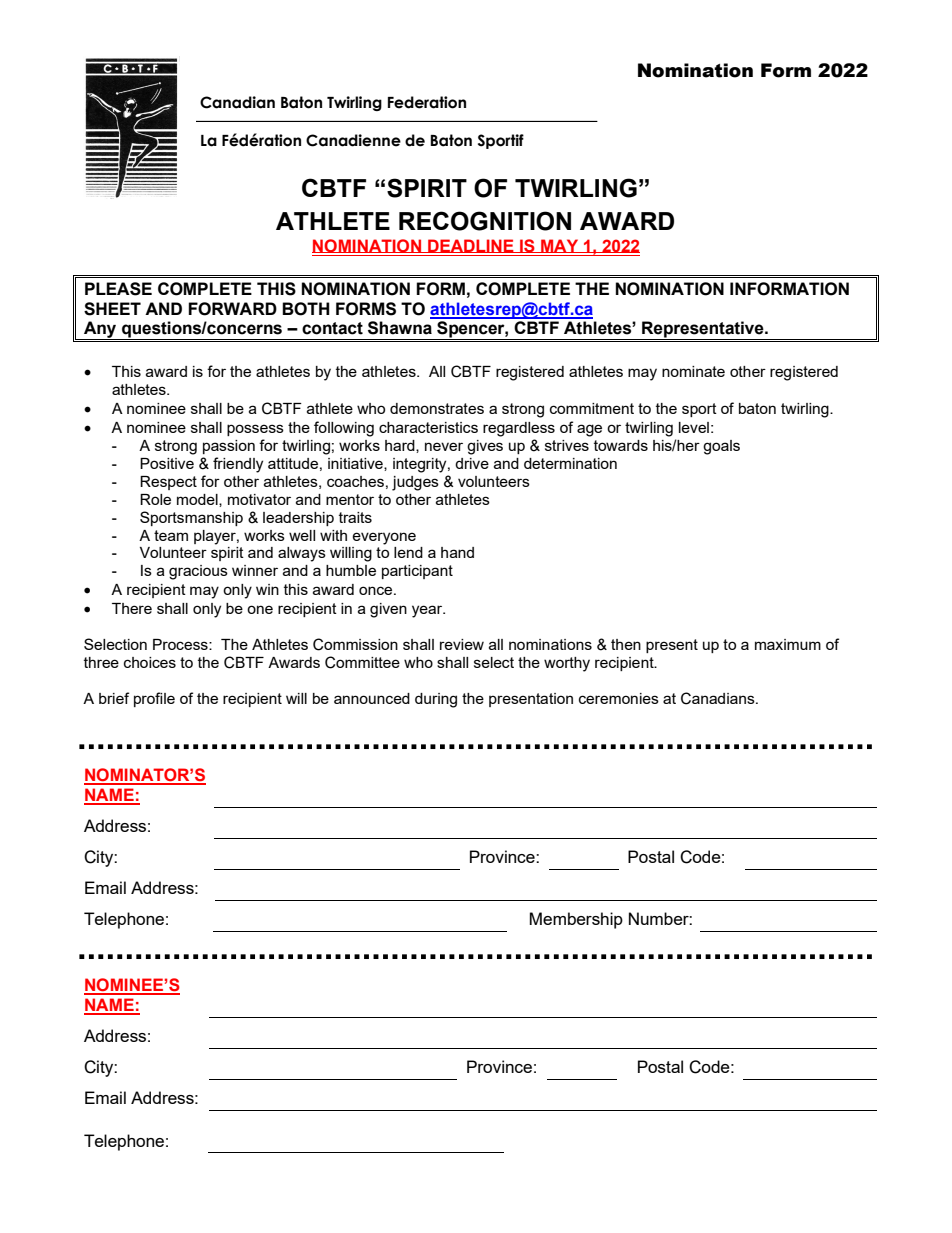 This screenshot has width=952, height=1233. What do you see at coordinates (721, 447) in the screenshot?
I see `goals` at bounding box center [721, 447].
